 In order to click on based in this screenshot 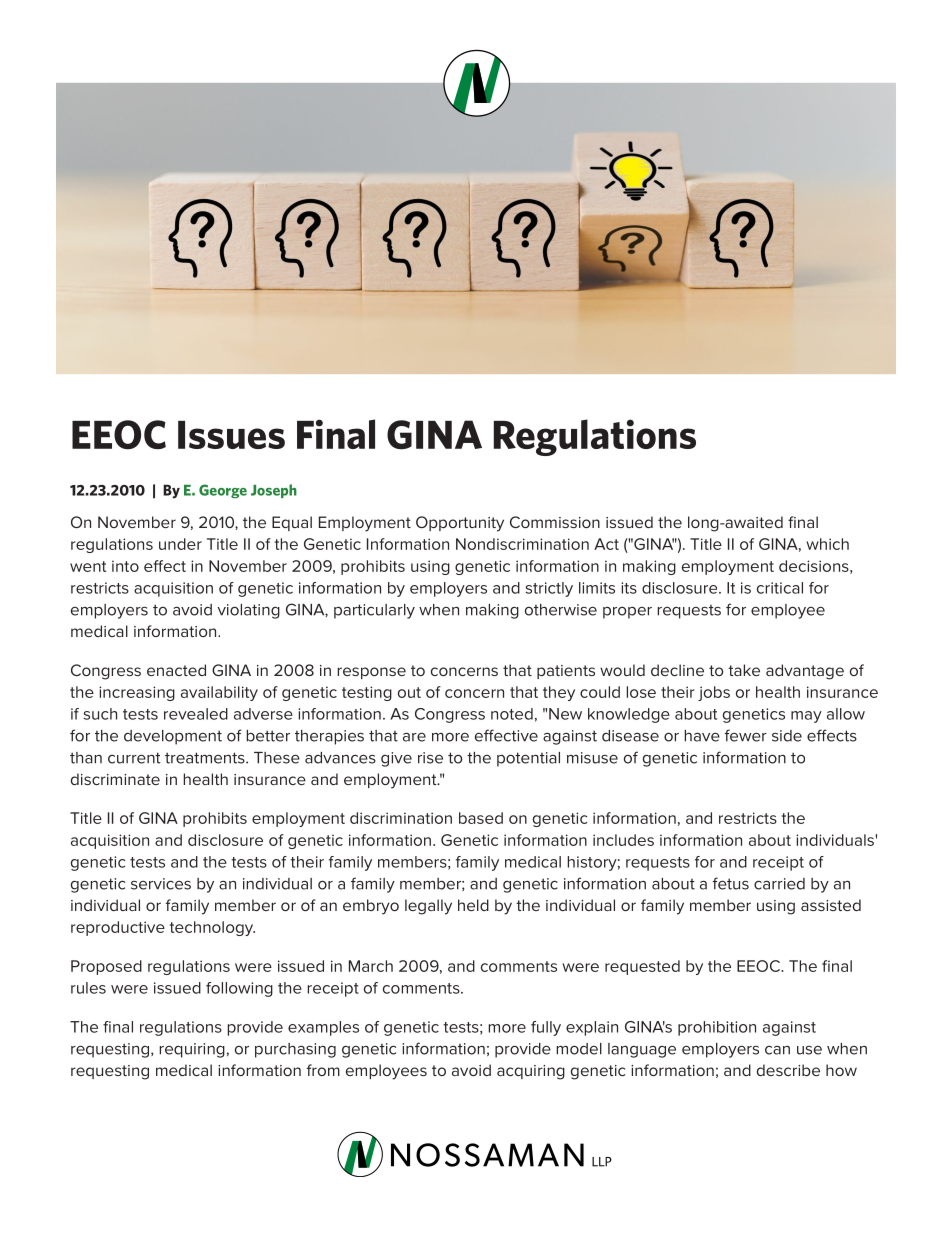, I will do `click(481, 818)`.
